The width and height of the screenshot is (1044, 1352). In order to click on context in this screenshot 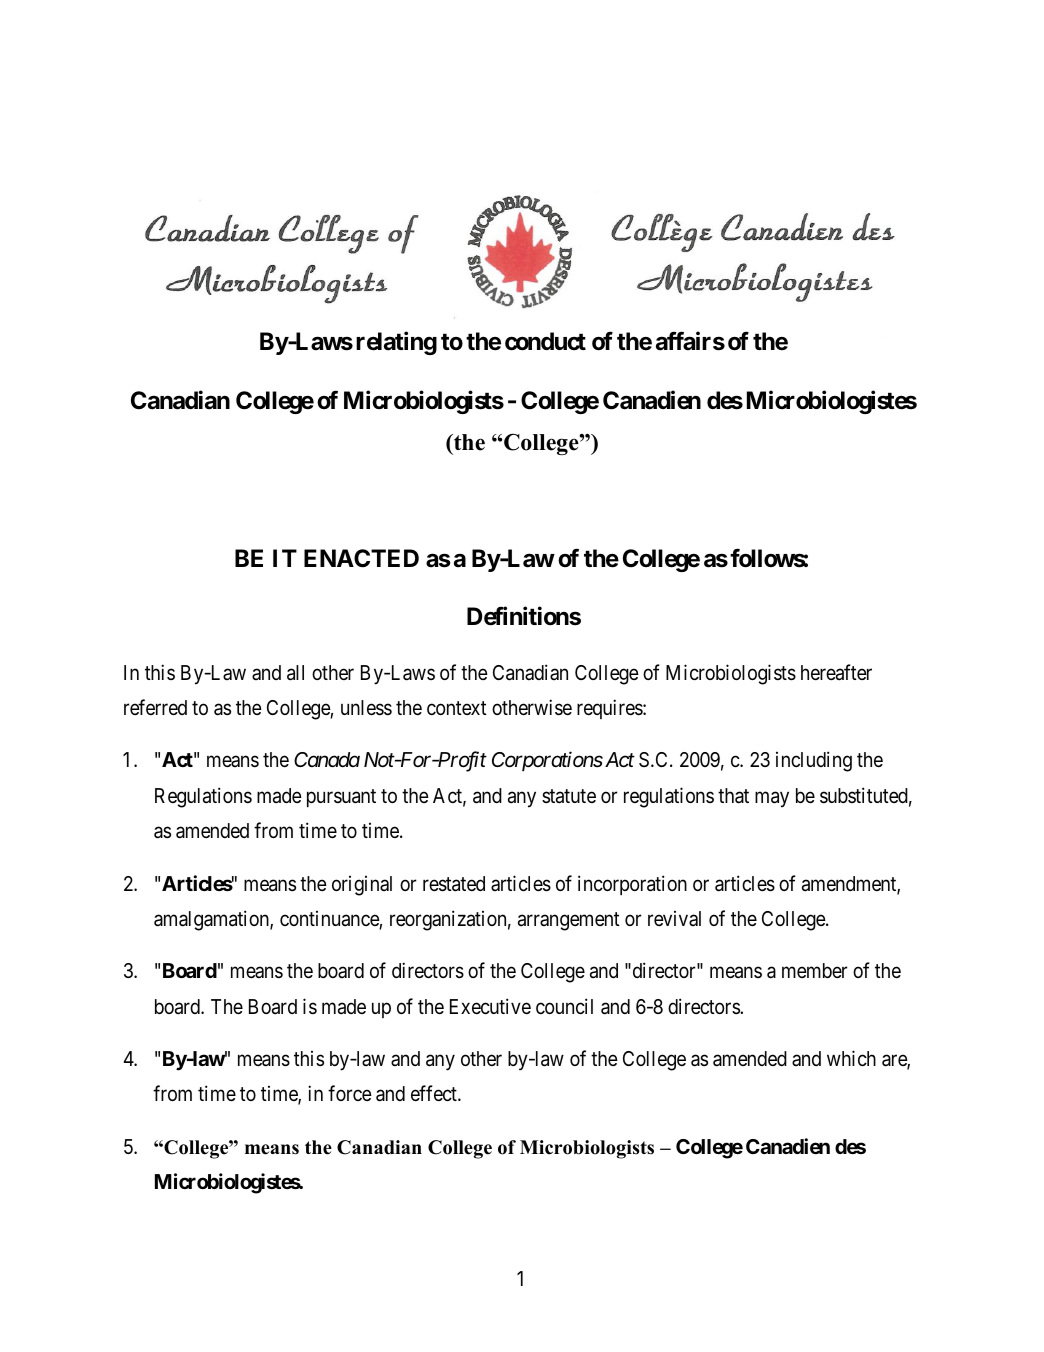, I will do `click(457, 708)`.
